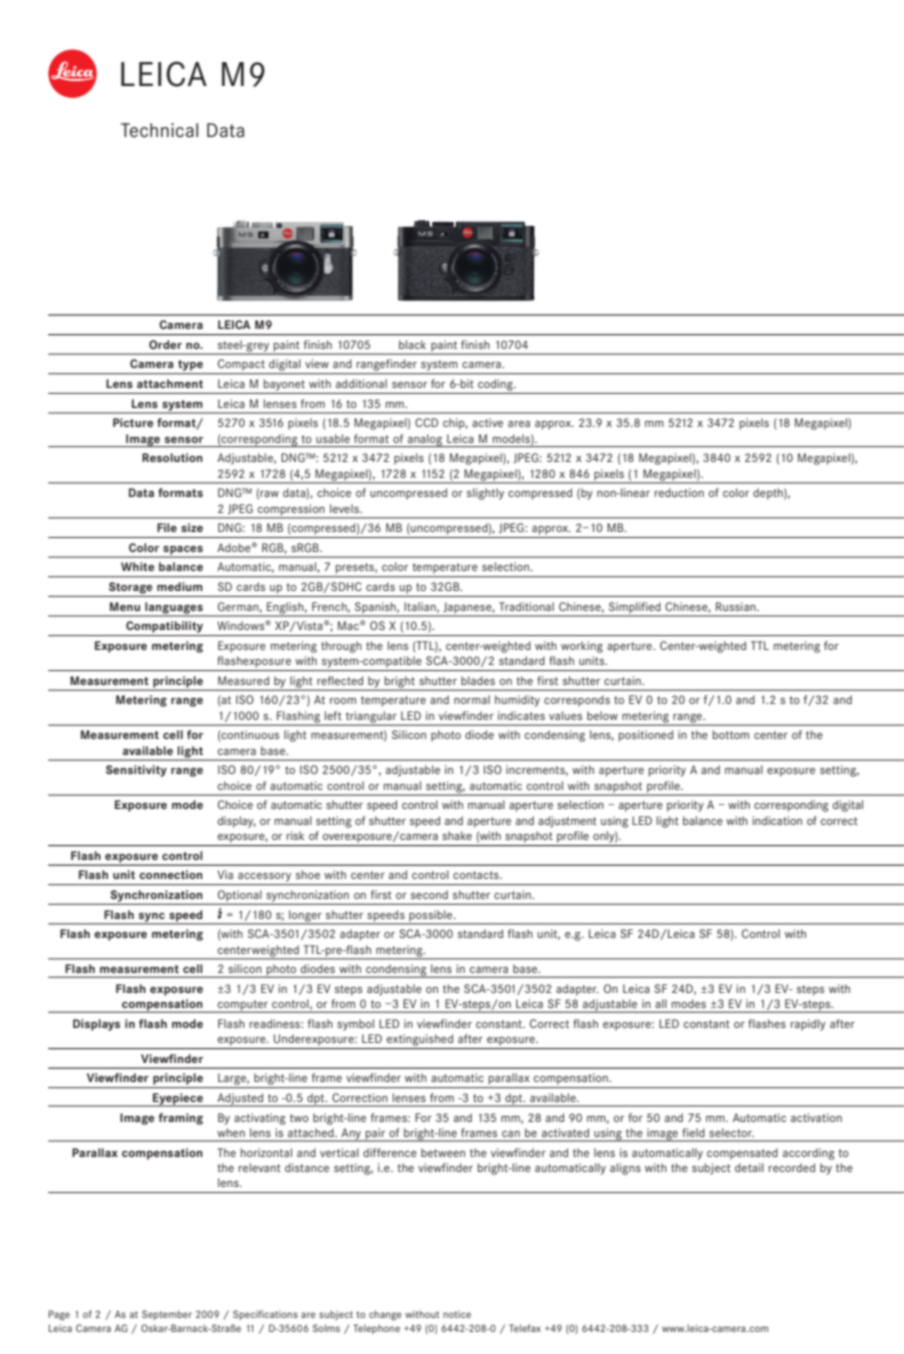 This document has width=904, height=1354. What do you see at coordinates (167, 1315) in the document?
I see `September` at bounding box center [167, 1315].
